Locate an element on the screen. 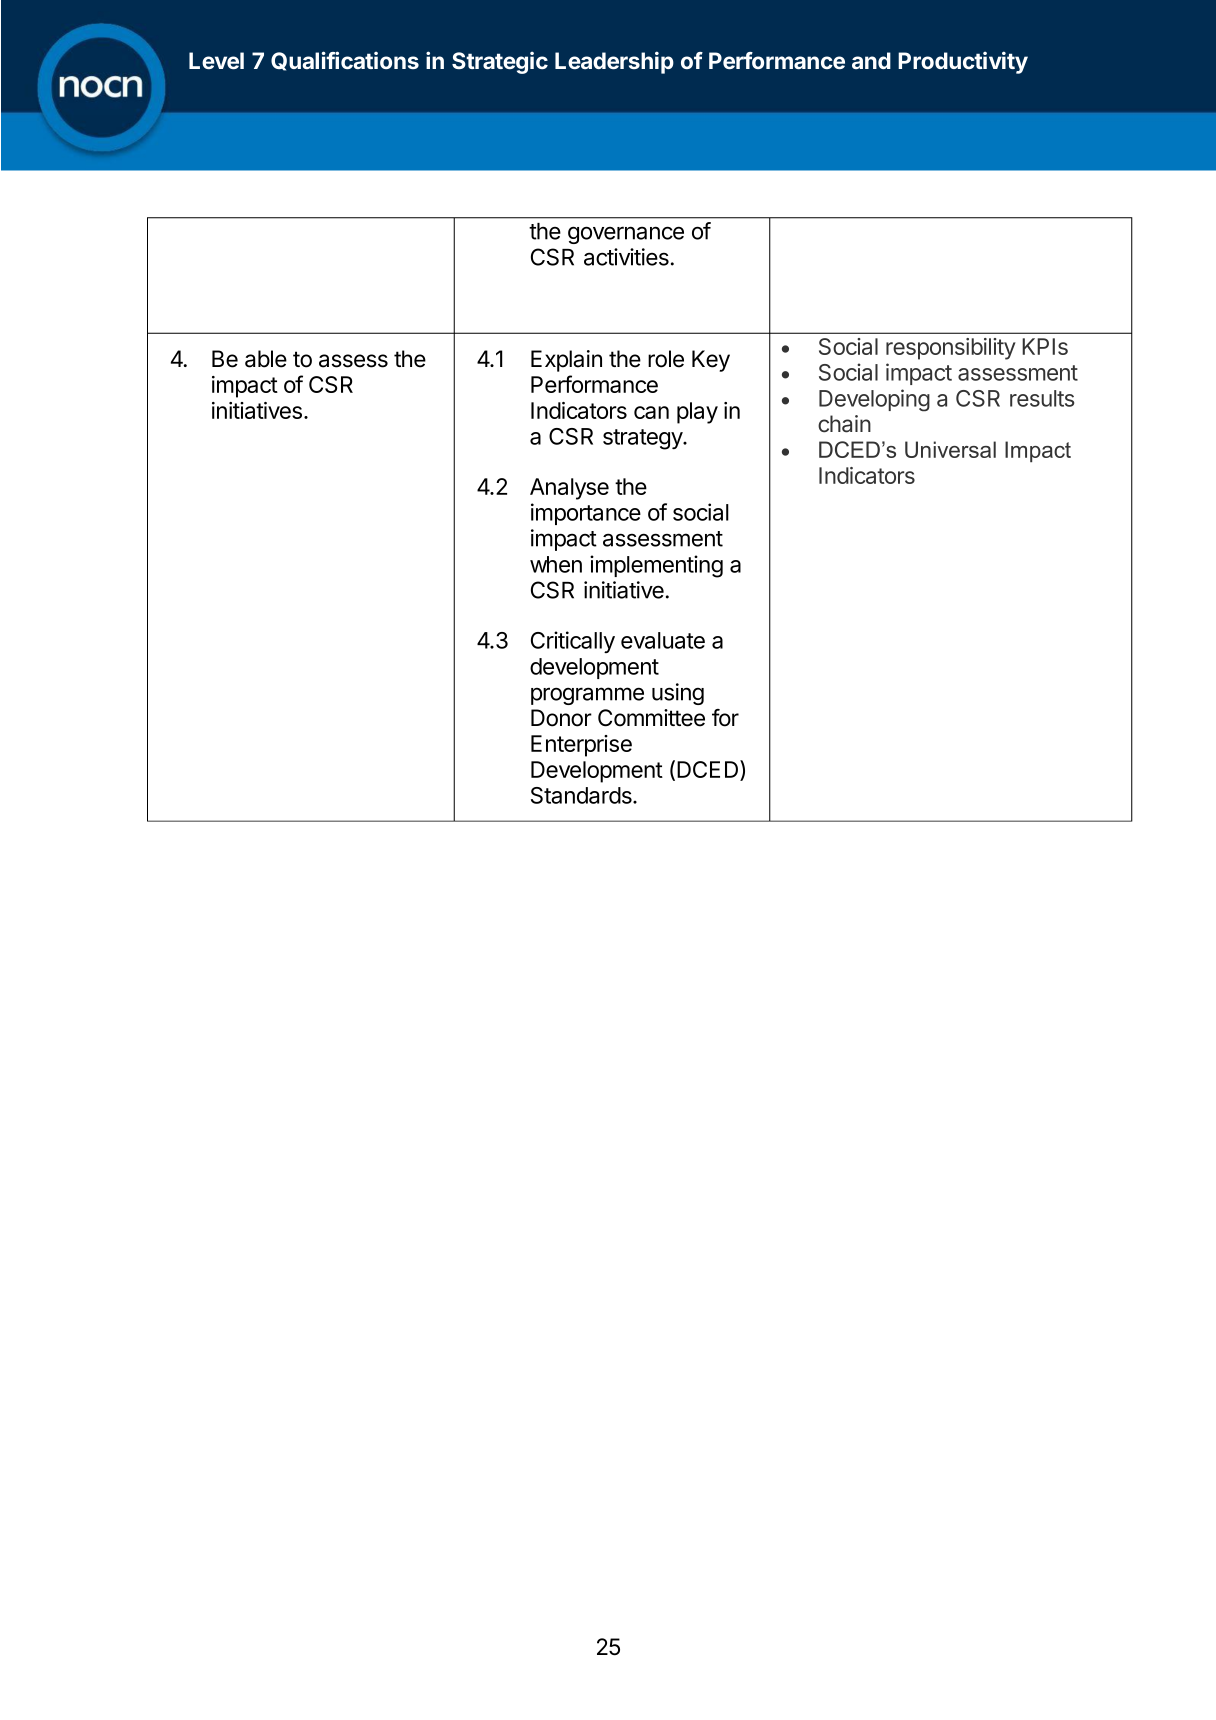  able is located at coordinates (266, 359).
